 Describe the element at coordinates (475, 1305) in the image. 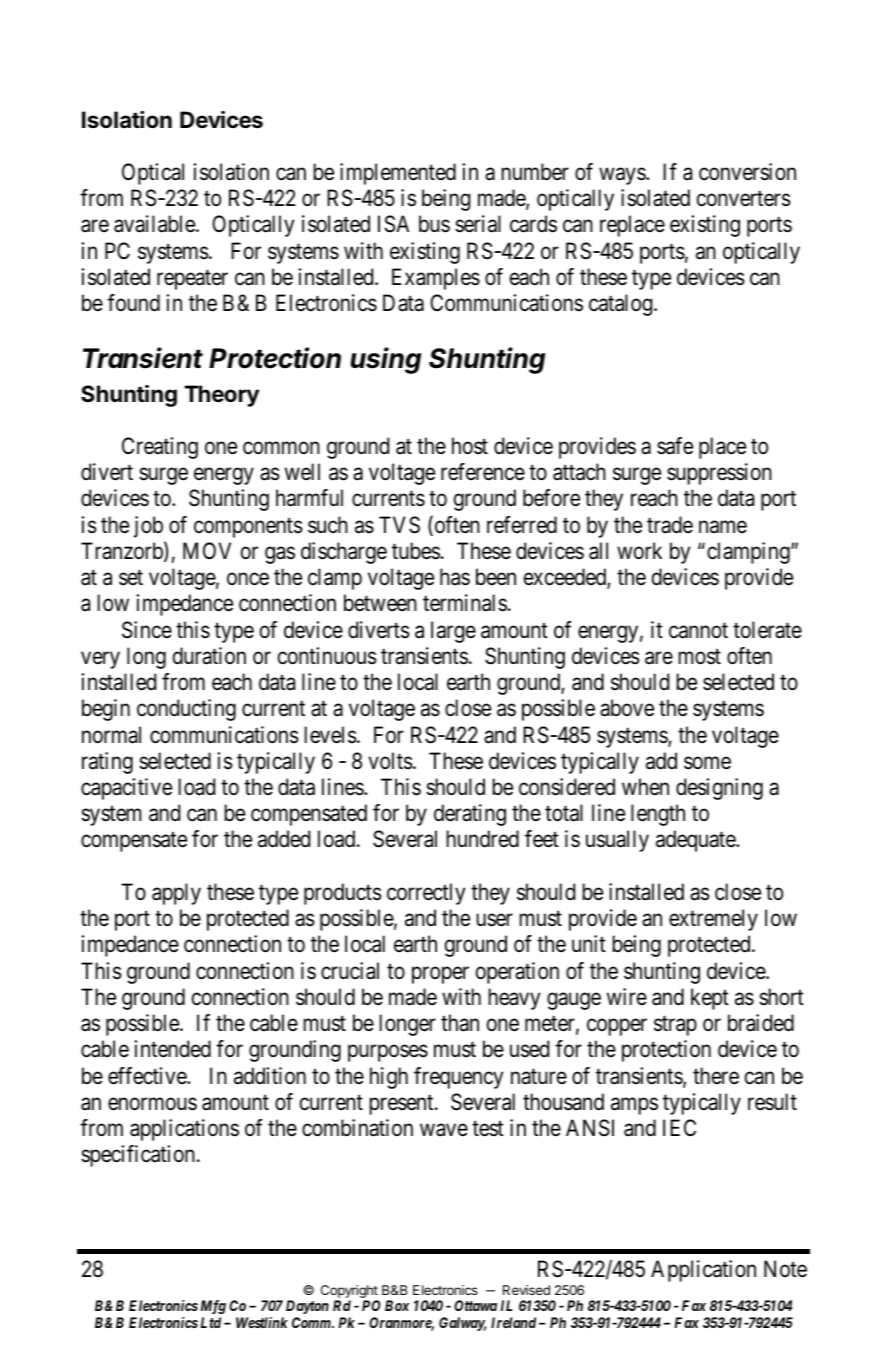

I see `Ottawa` at that location.
